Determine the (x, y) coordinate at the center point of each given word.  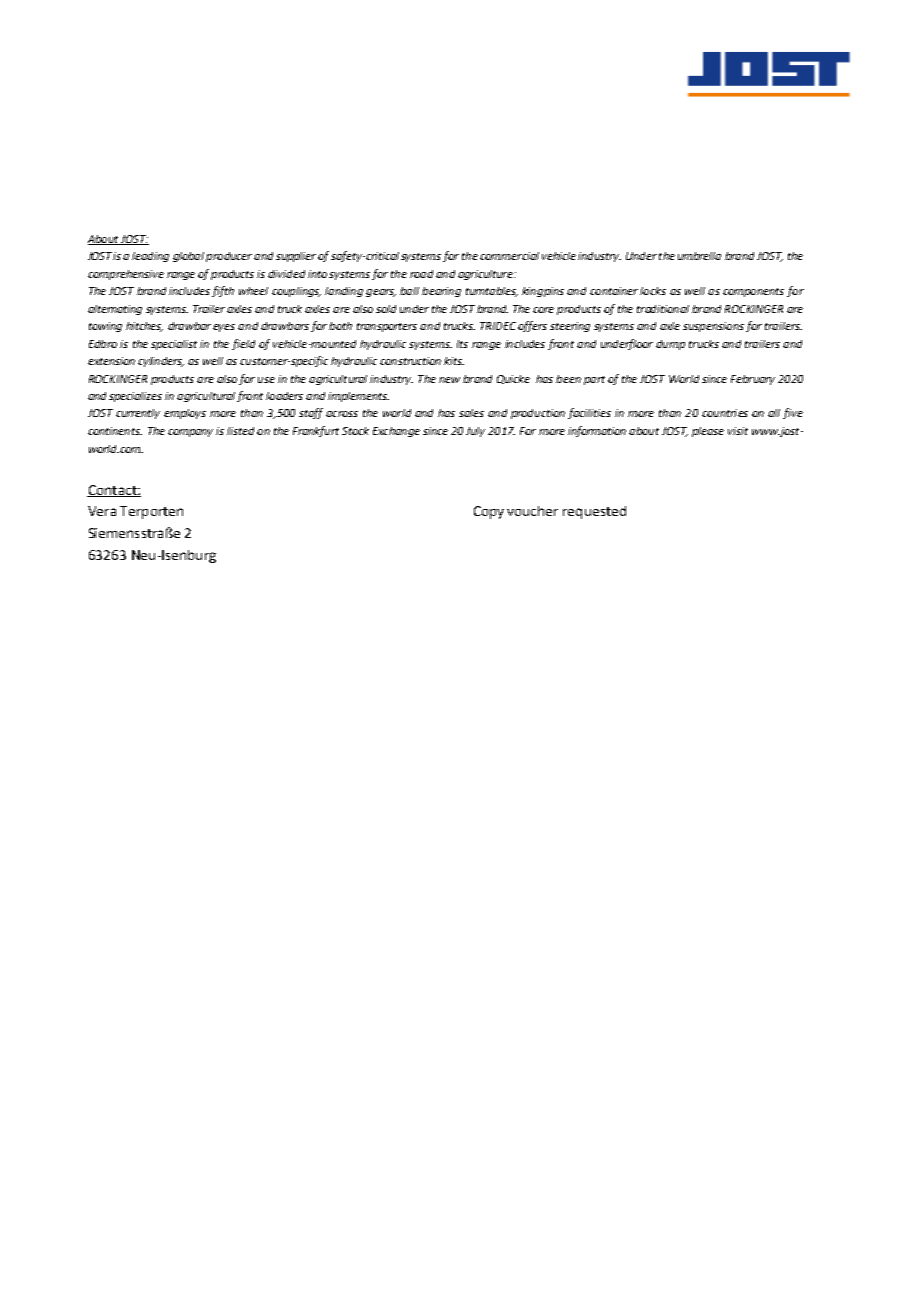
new (449, 380)
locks (653, 291)
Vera (102, 511)
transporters (387, 327)
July (475, 432)
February (753, 380)
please (708, 432)
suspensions (713, 327)
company (190, 433)
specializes (135, 397)
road (421, 274)
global (188, 257)
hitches (144, 327)
